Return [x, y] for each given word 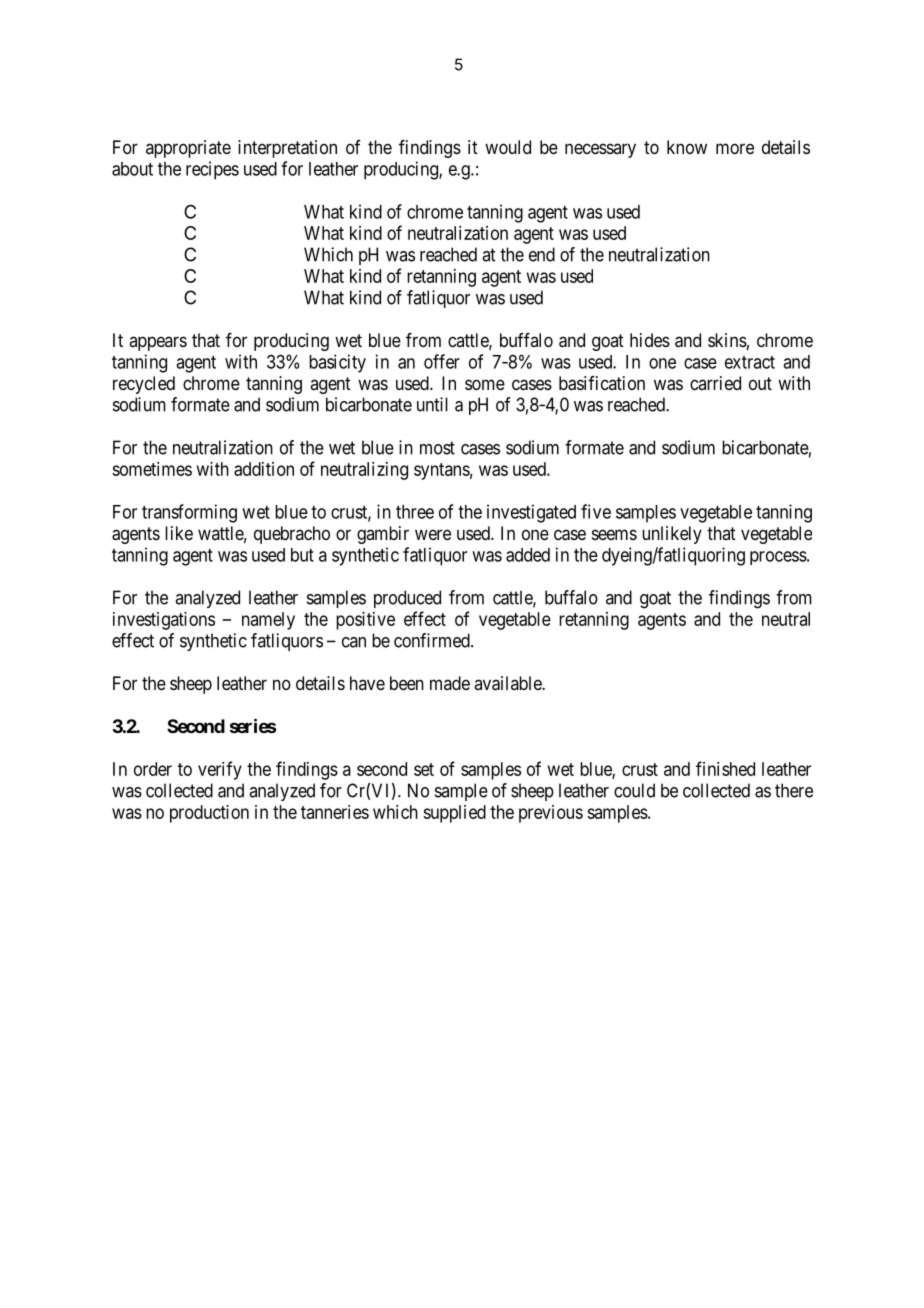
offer [442, 361]
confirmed [433, 640]
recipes [212, 170]
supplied [454, 814]
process [778, 558]
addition [264, 469]
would [508, 147]
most [437, 448]
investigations [164, 621]
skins [727, 340]
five [596, 511]
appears [158, 343]
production [209, 814]
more [735, 148]
